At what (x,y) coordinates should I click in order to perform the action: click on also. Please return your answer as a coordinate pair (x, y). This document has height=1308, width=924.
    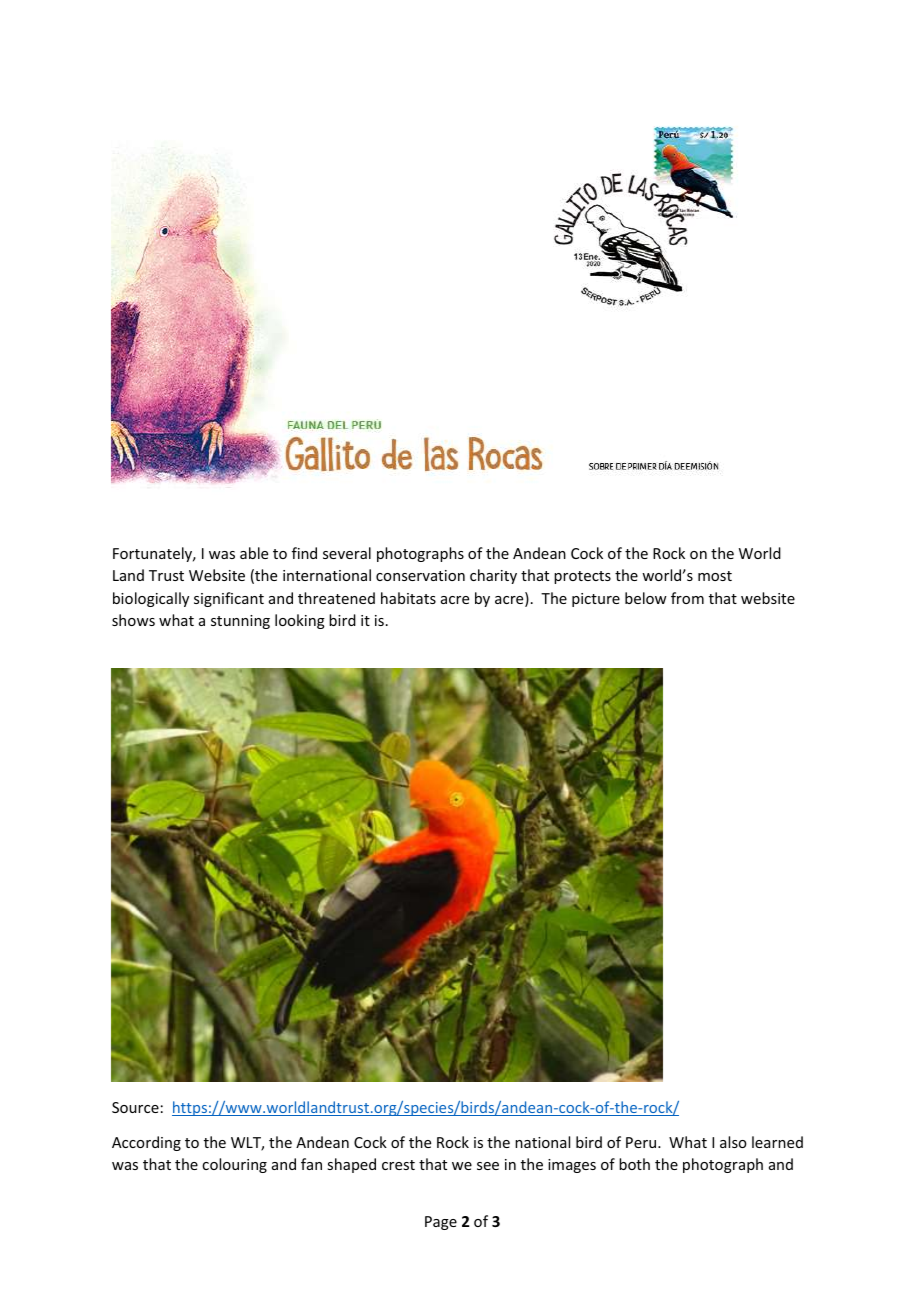
    Looking at the image, I should click on (733, 1142).
